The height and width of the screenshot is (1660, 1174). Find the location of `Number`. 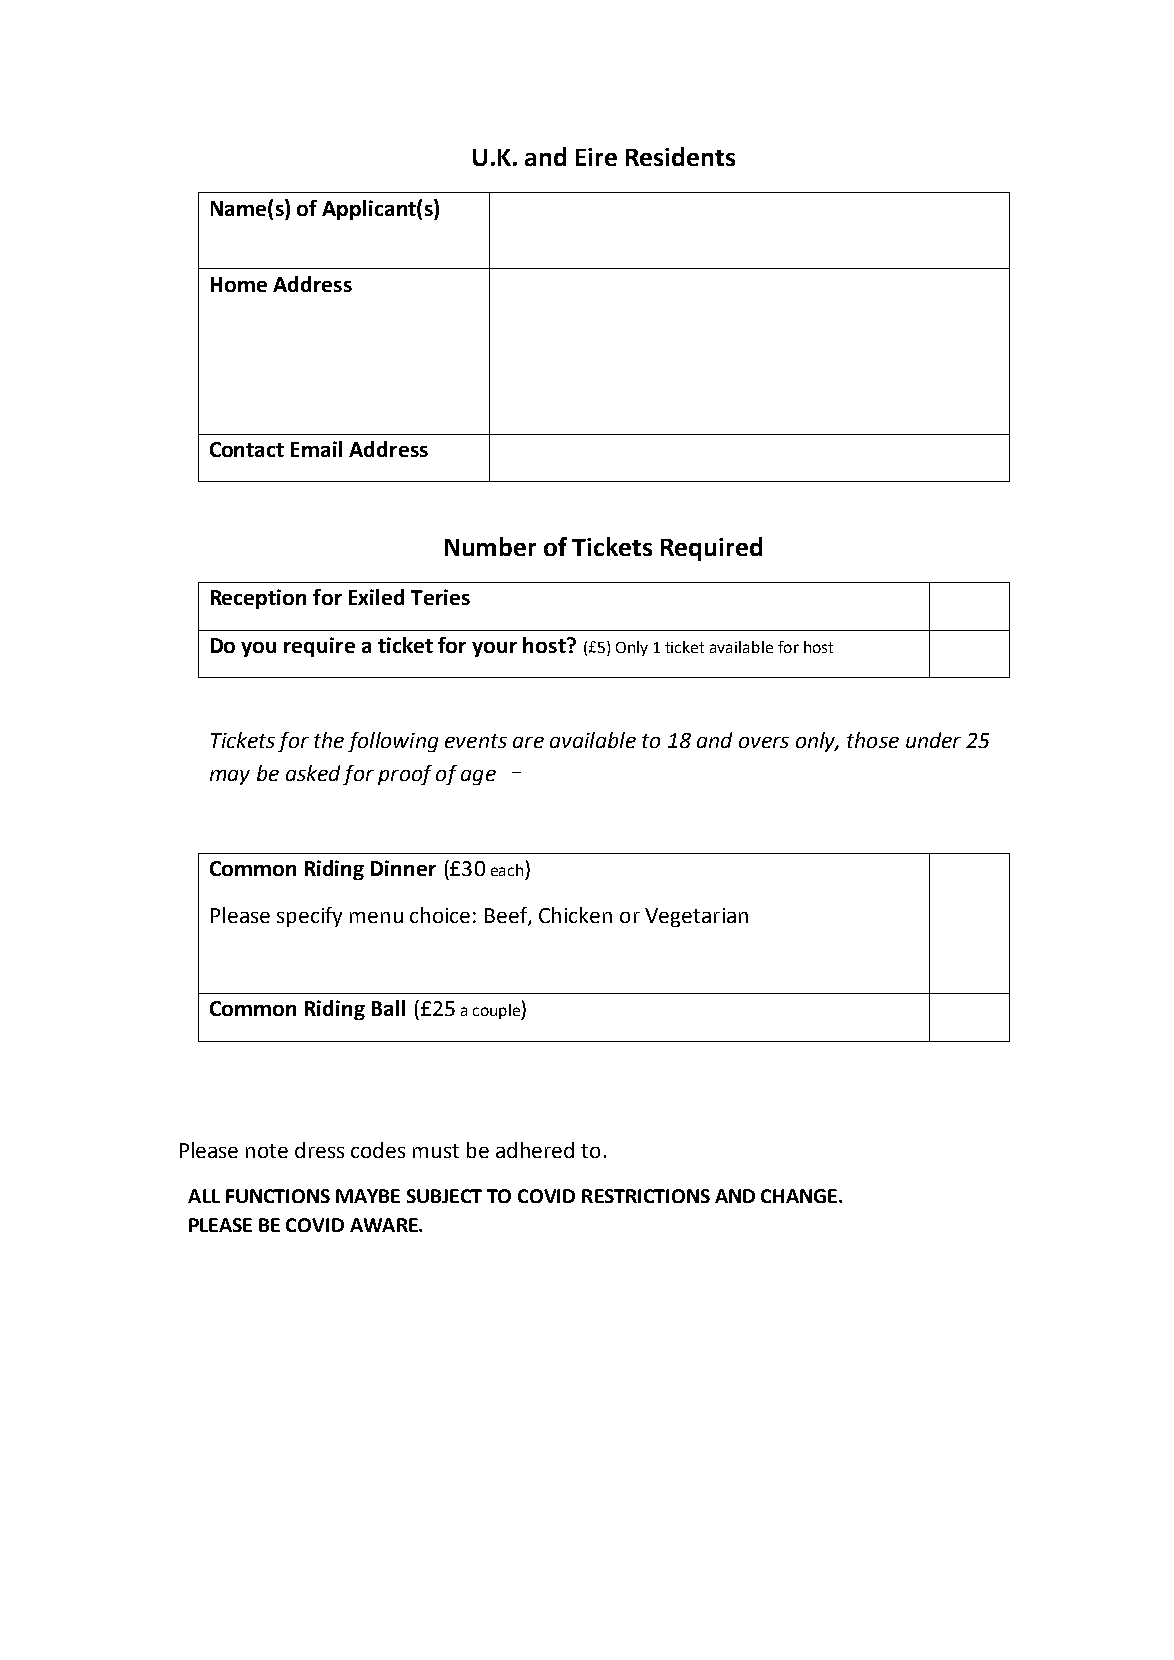

Number is located at coordinates (490, 546).
